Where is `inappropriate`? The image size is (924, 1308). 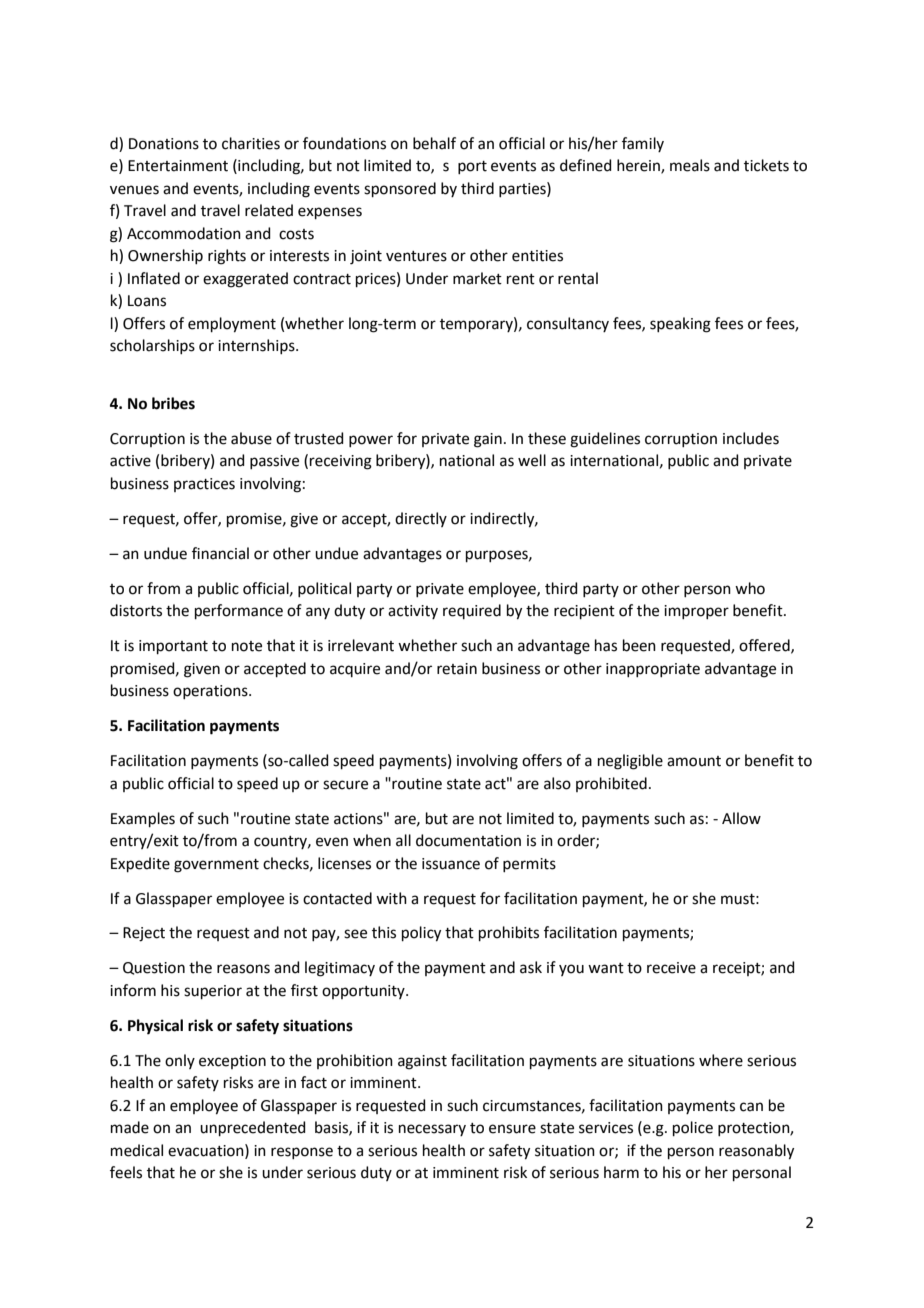
inappropriate is located at coordinates (653, 670).
